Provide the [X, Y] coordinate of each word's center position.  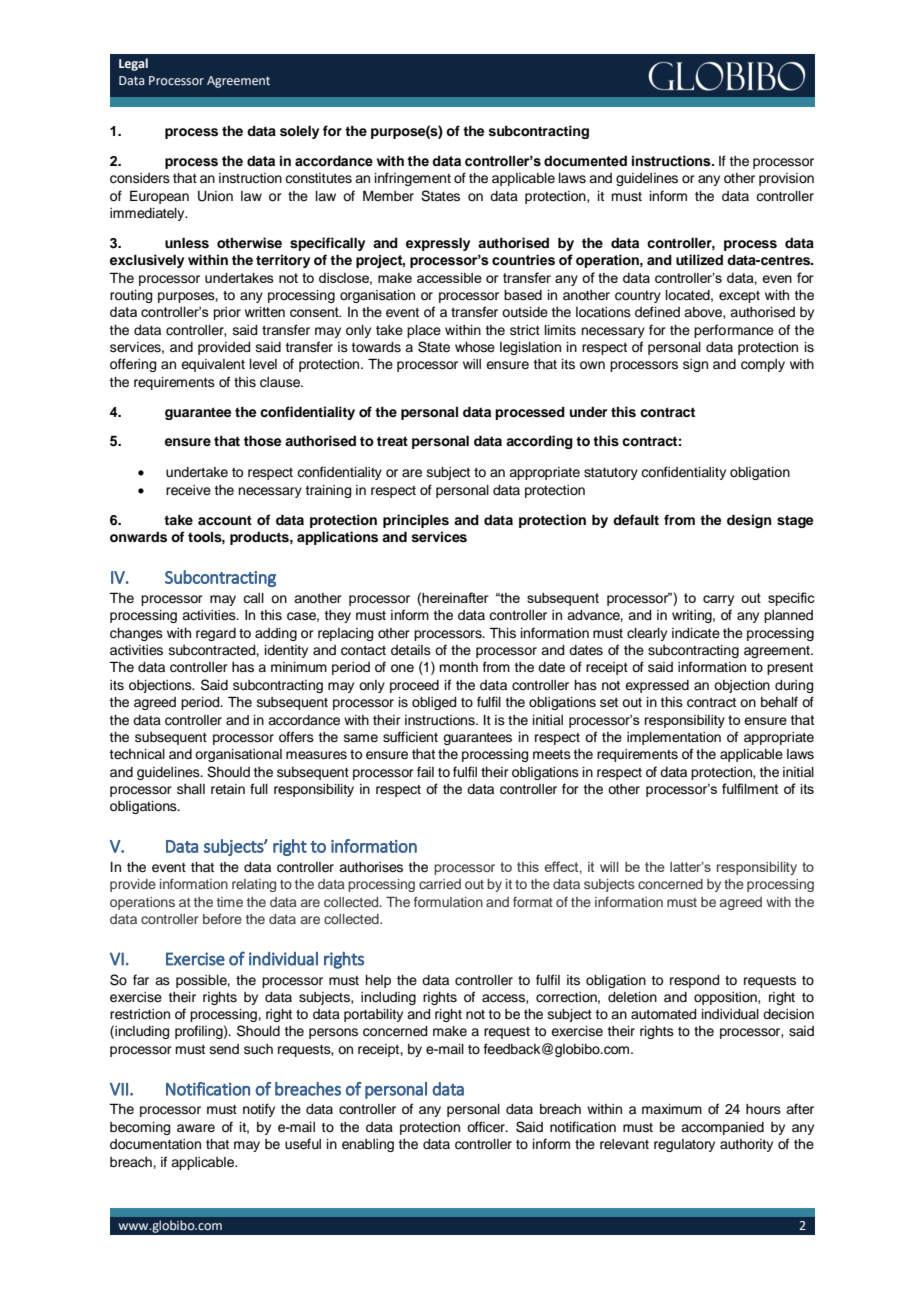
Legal [133, 64]
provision [786, 179]
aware [196, 1128]
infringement [413, 179]
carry [718, 600]
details [411, 650]
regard [216, 634]
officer [487, 1127]
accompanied [722, 1128]
